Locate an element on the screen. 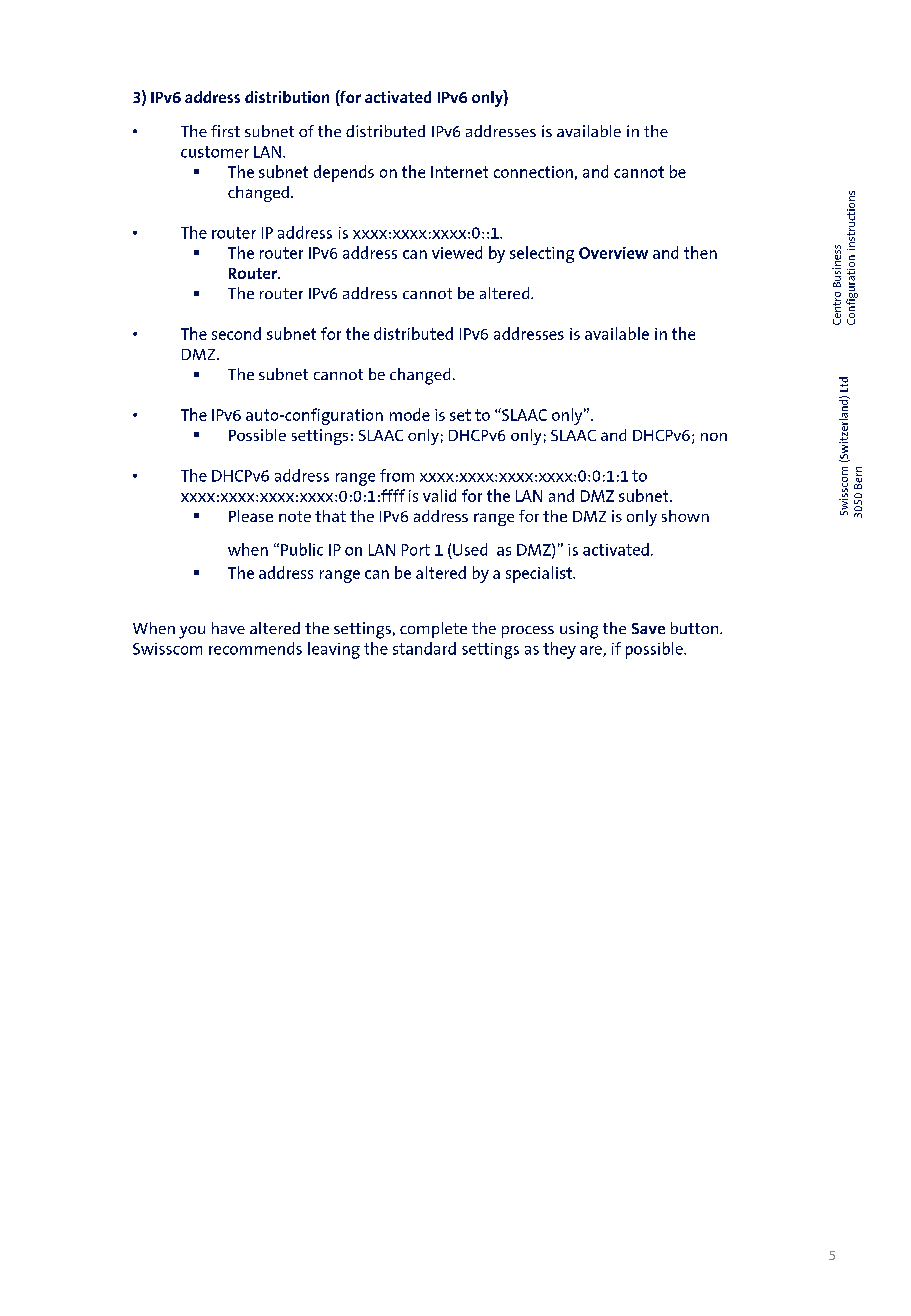 This screenshot has width=911, height=1316. connection is located at coordinates (533, 172).
